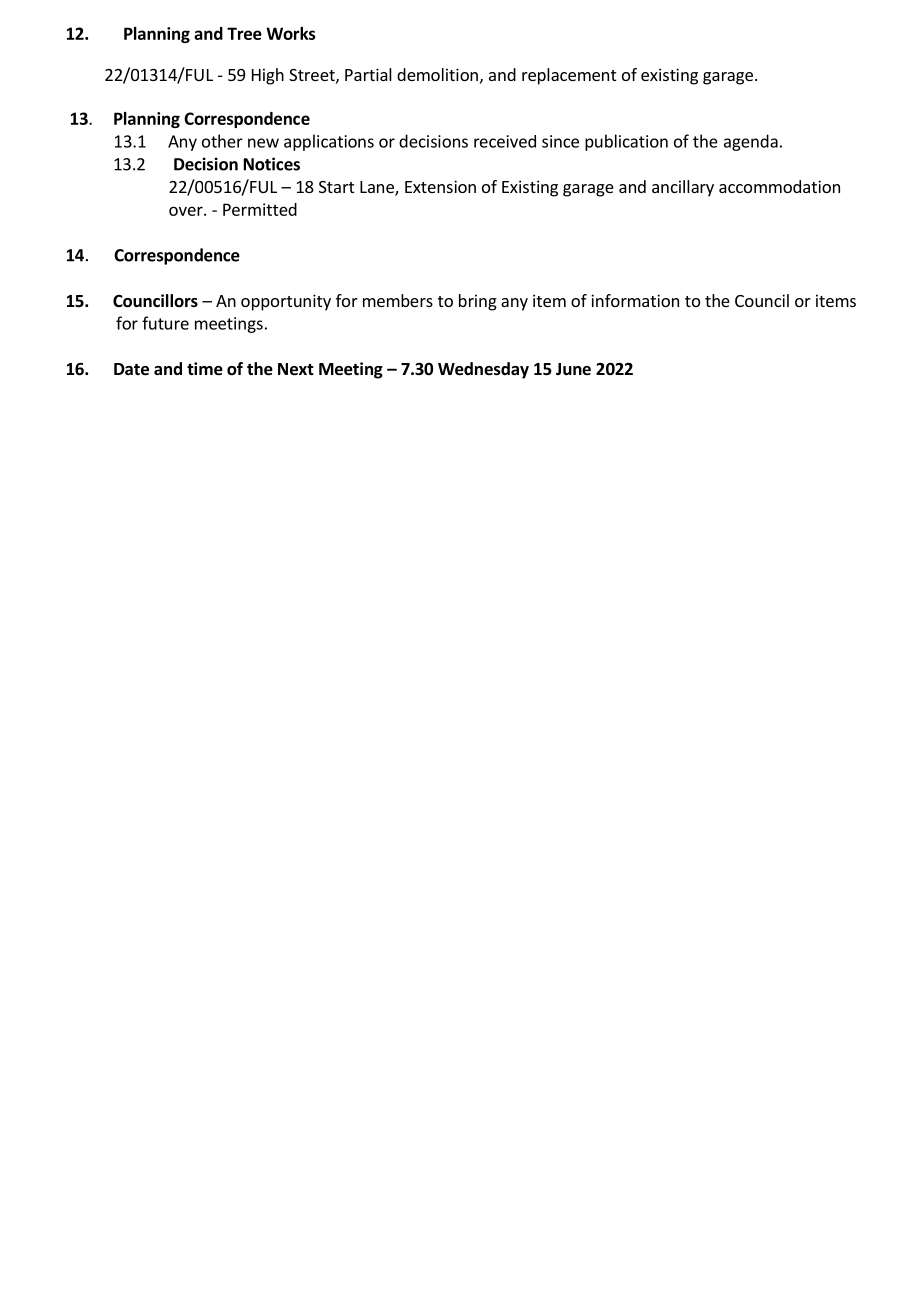  What do you see at coordinates (440, 186) in the document?
I see `Extension` at bounding box center [440, 186].
